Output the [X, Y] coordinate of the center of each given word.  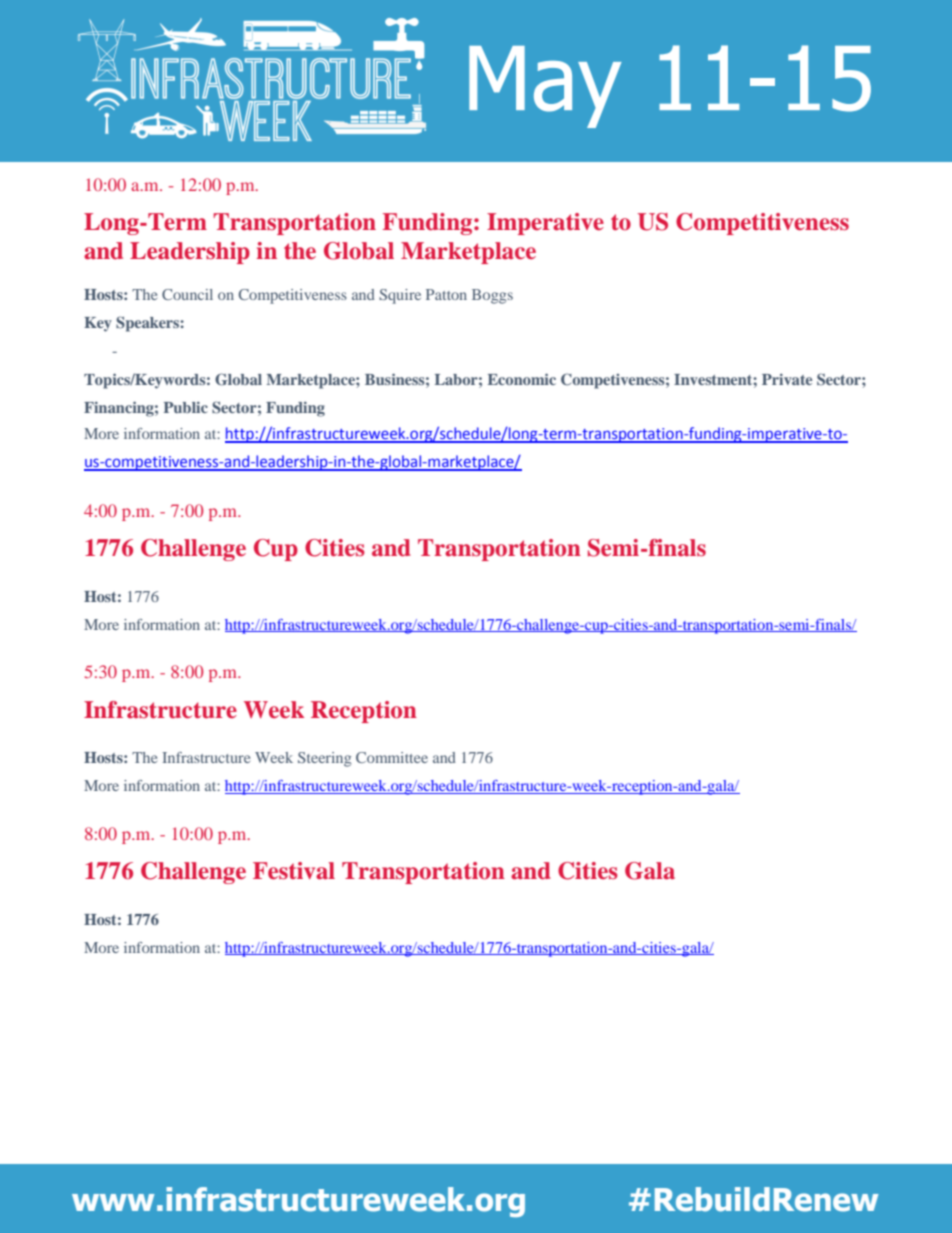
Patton [446, 294]
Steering [324, 759]
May [545, 87]
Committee [392, 757]
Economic [522, 379]
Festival [294, 871]
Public [186, 407]
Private [787, 379]
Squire [400, 296]
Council [187, 294]
